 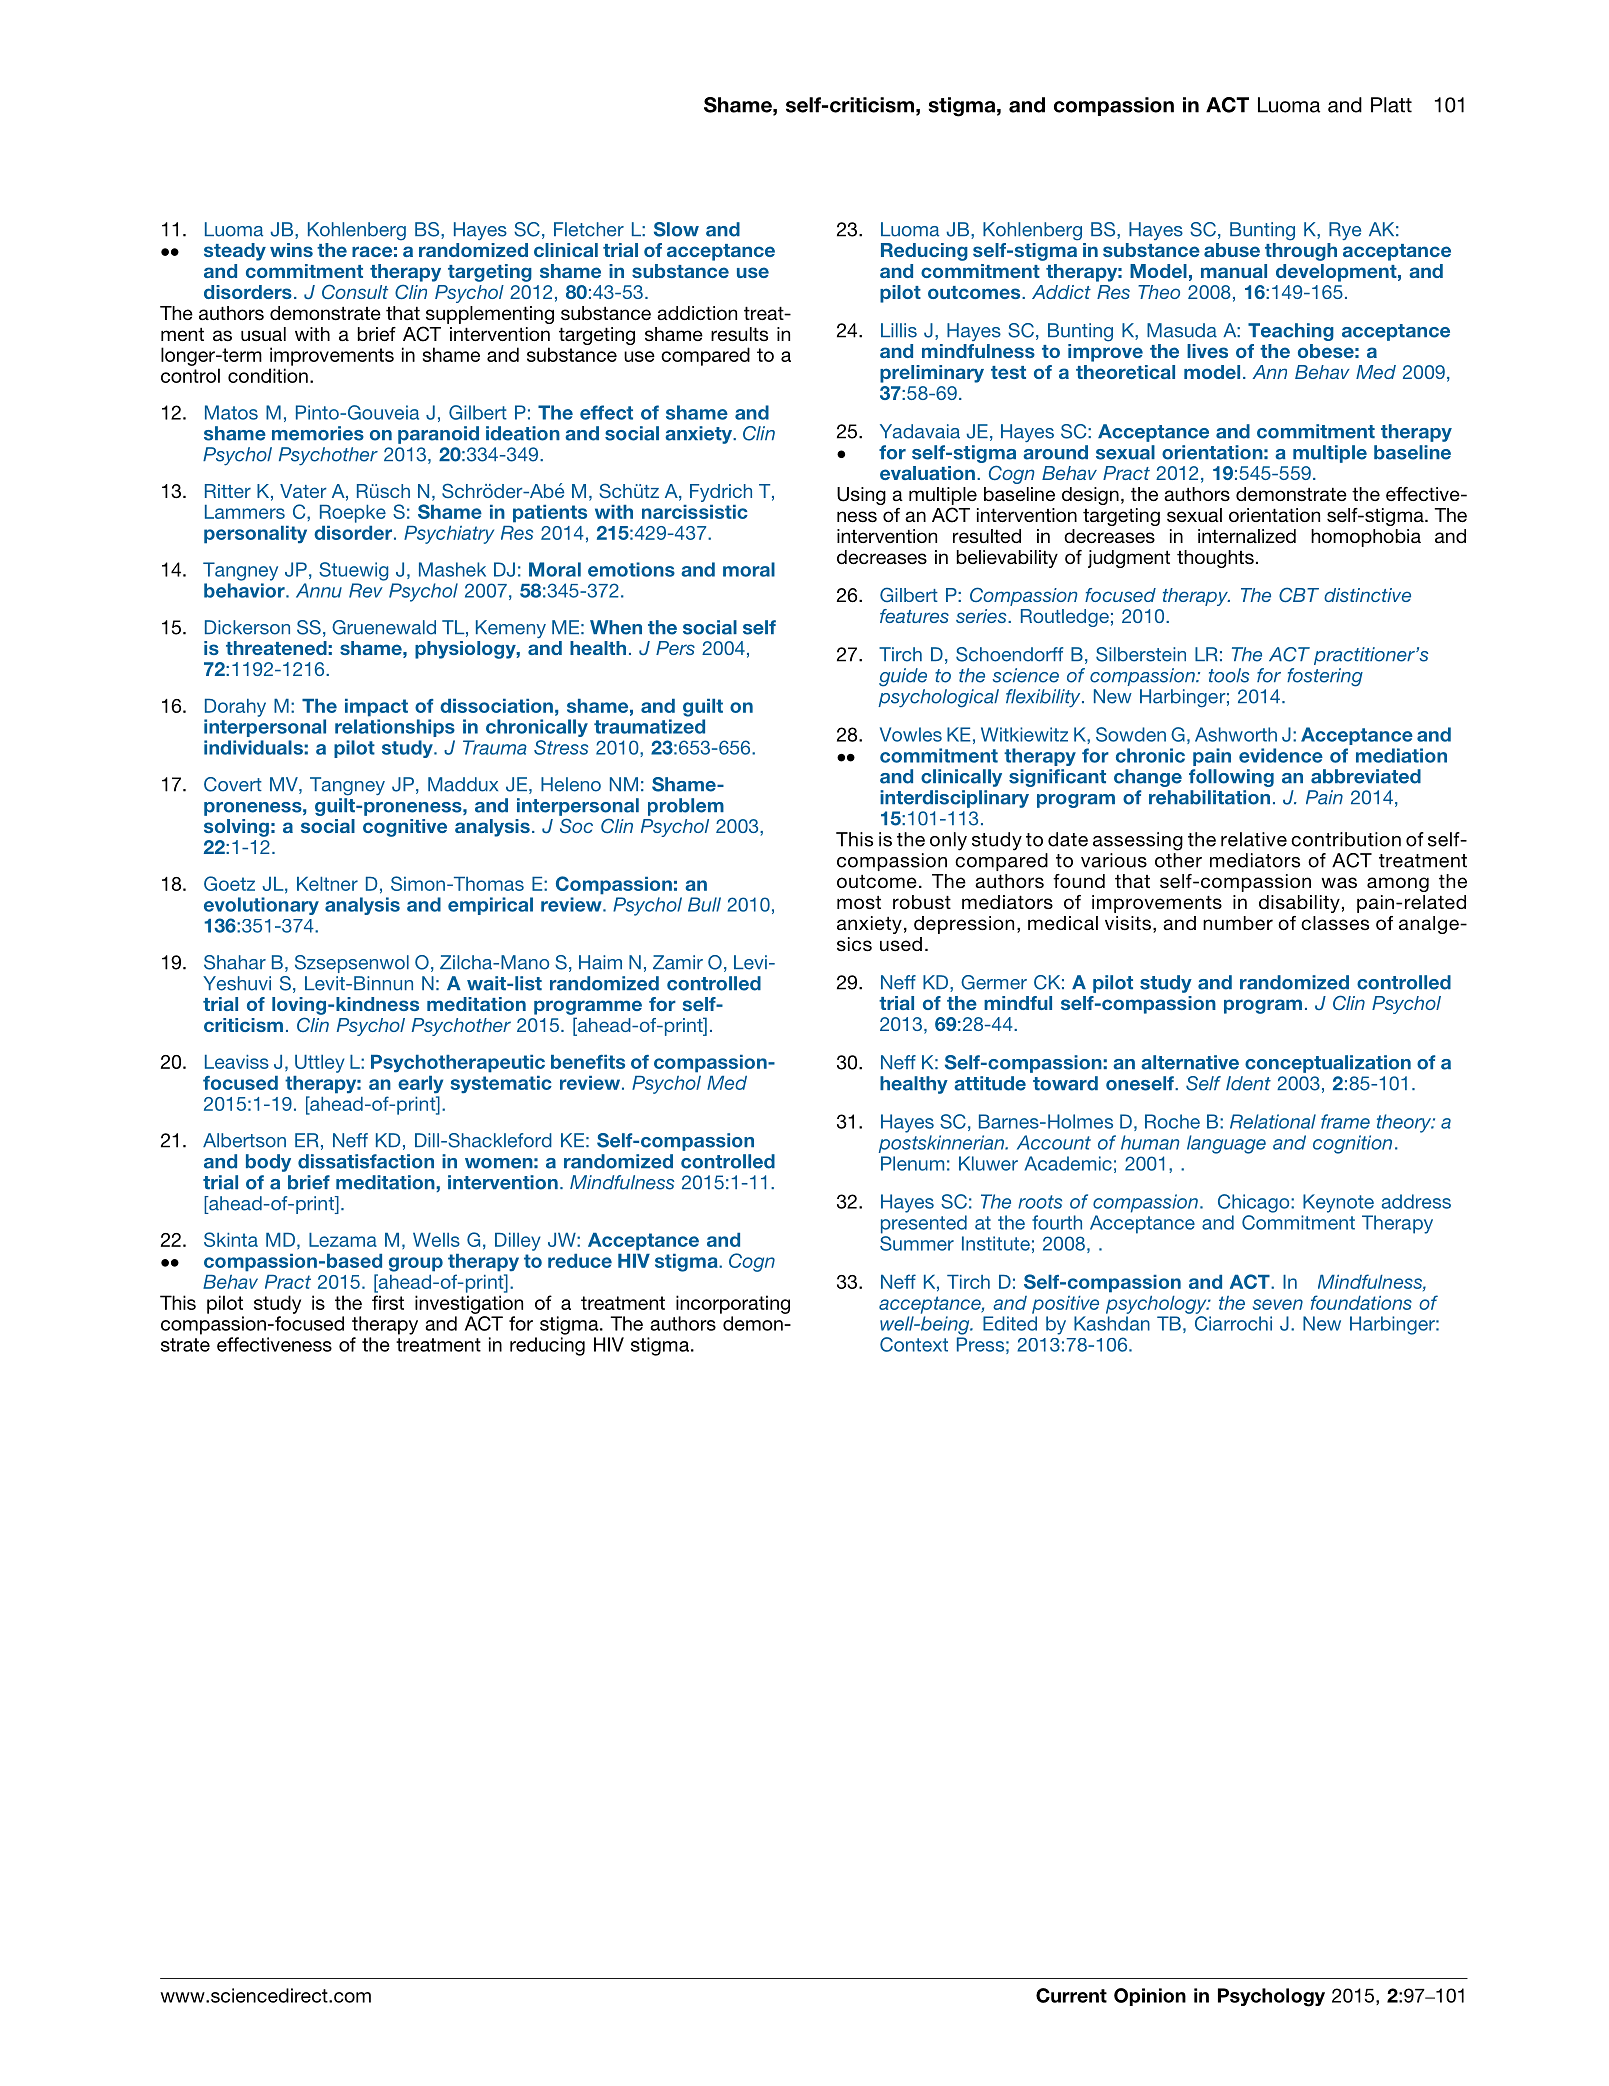 I want to click on Opinion, so click(x=1150, y=1997).
